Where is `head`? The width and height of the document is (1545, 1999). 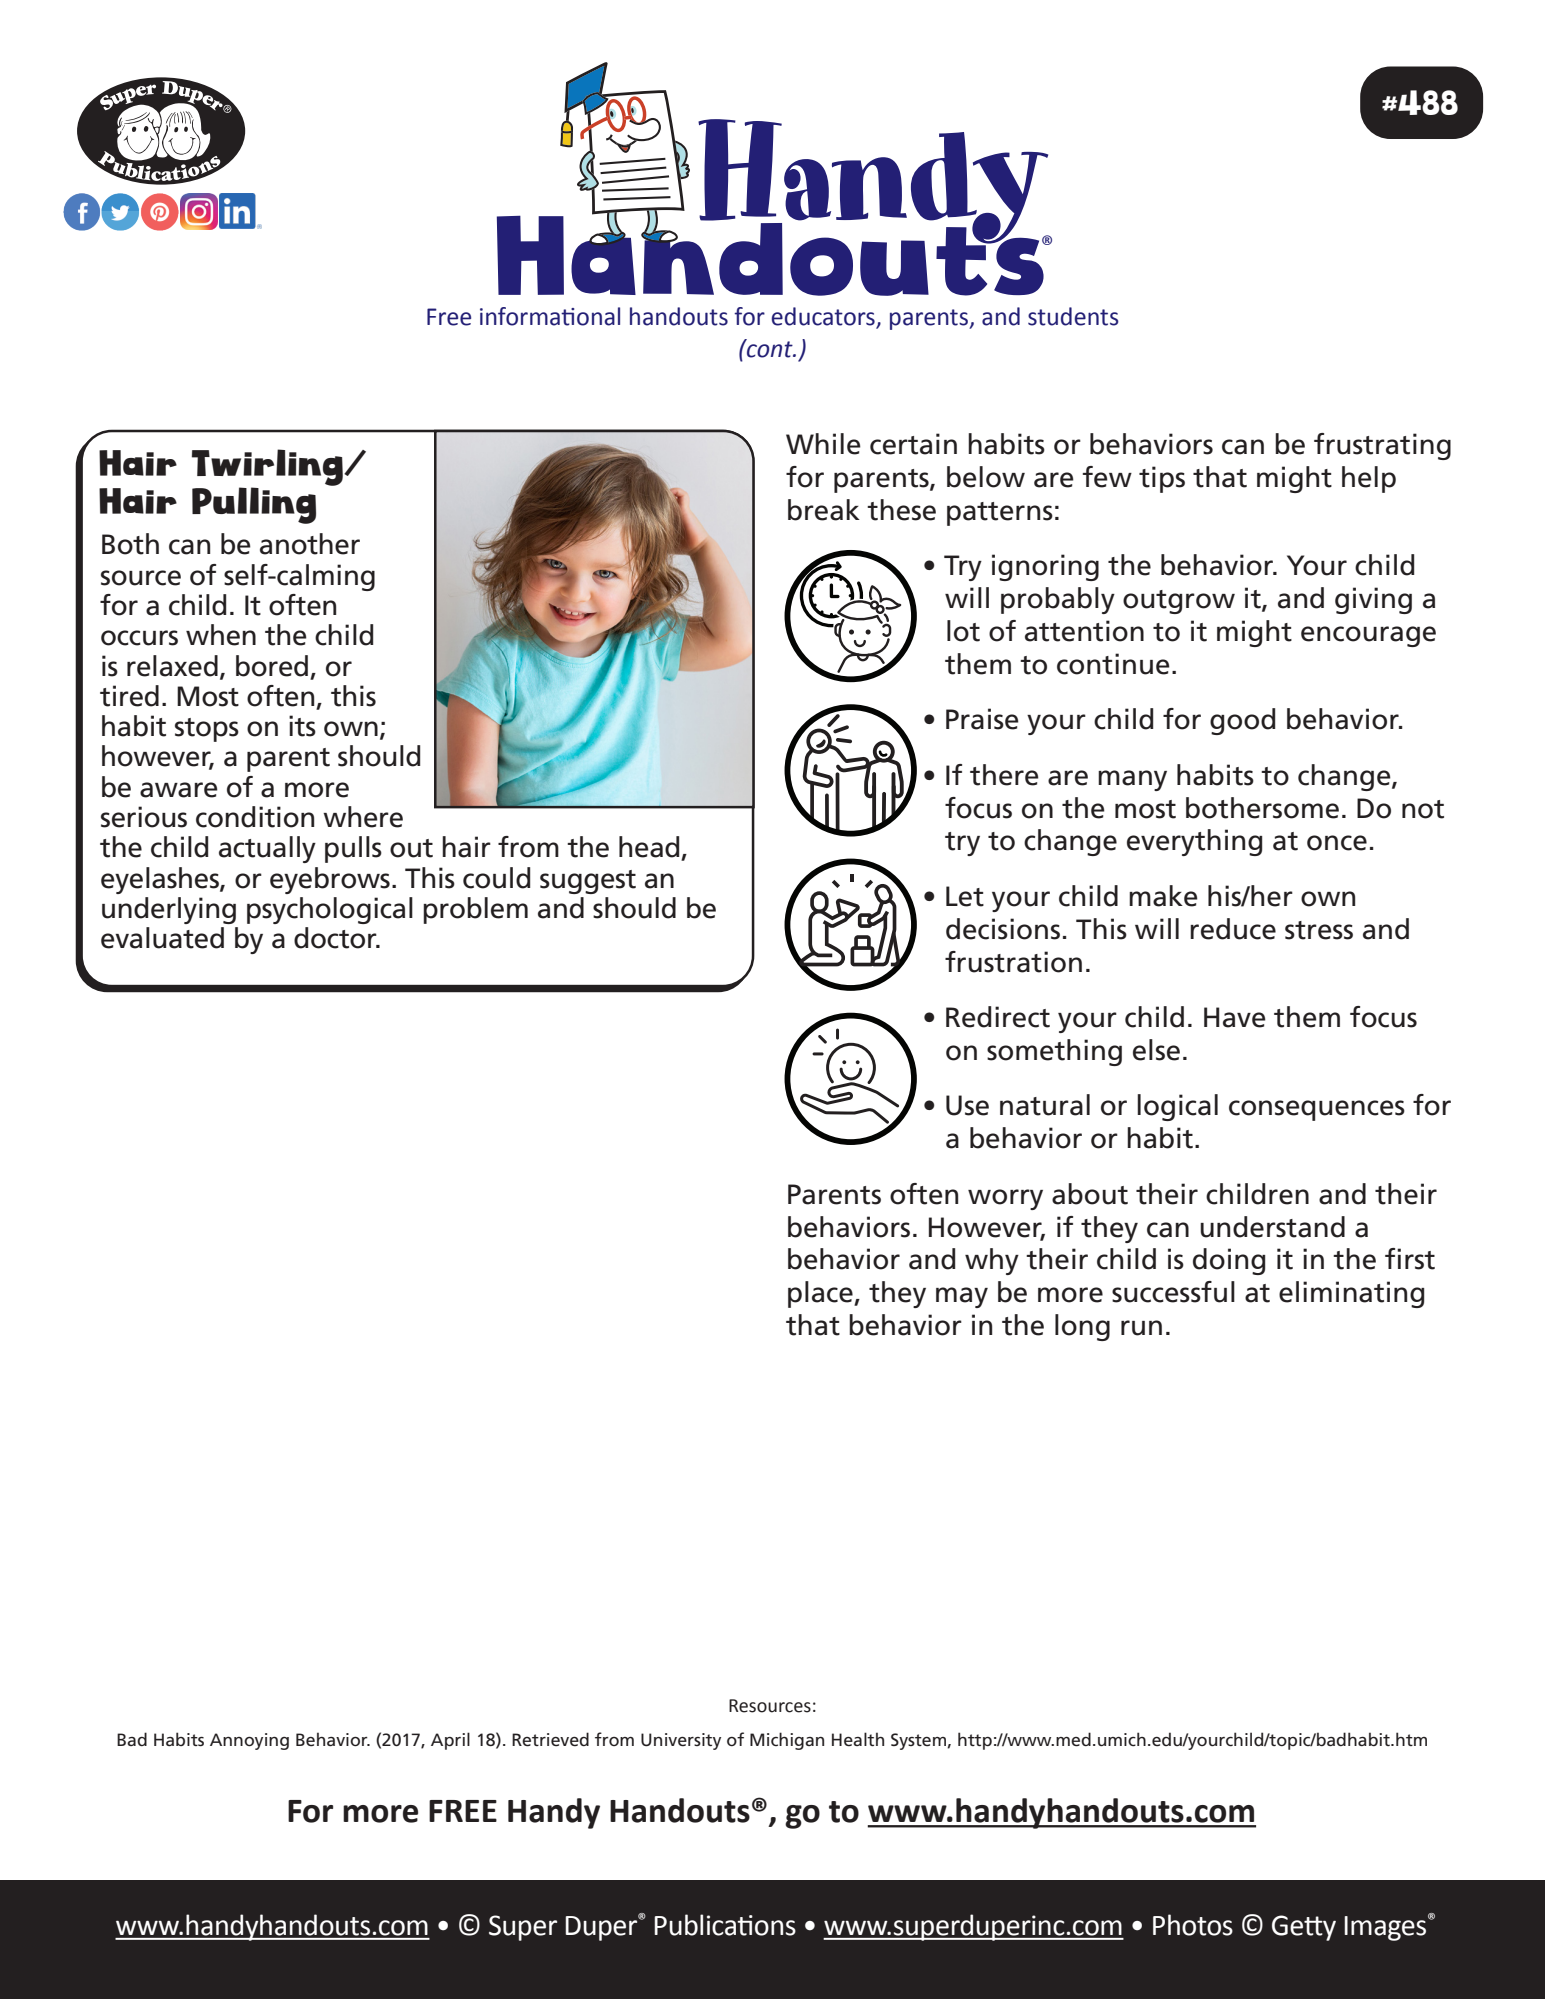
head is located at coordinates (650, 848).
